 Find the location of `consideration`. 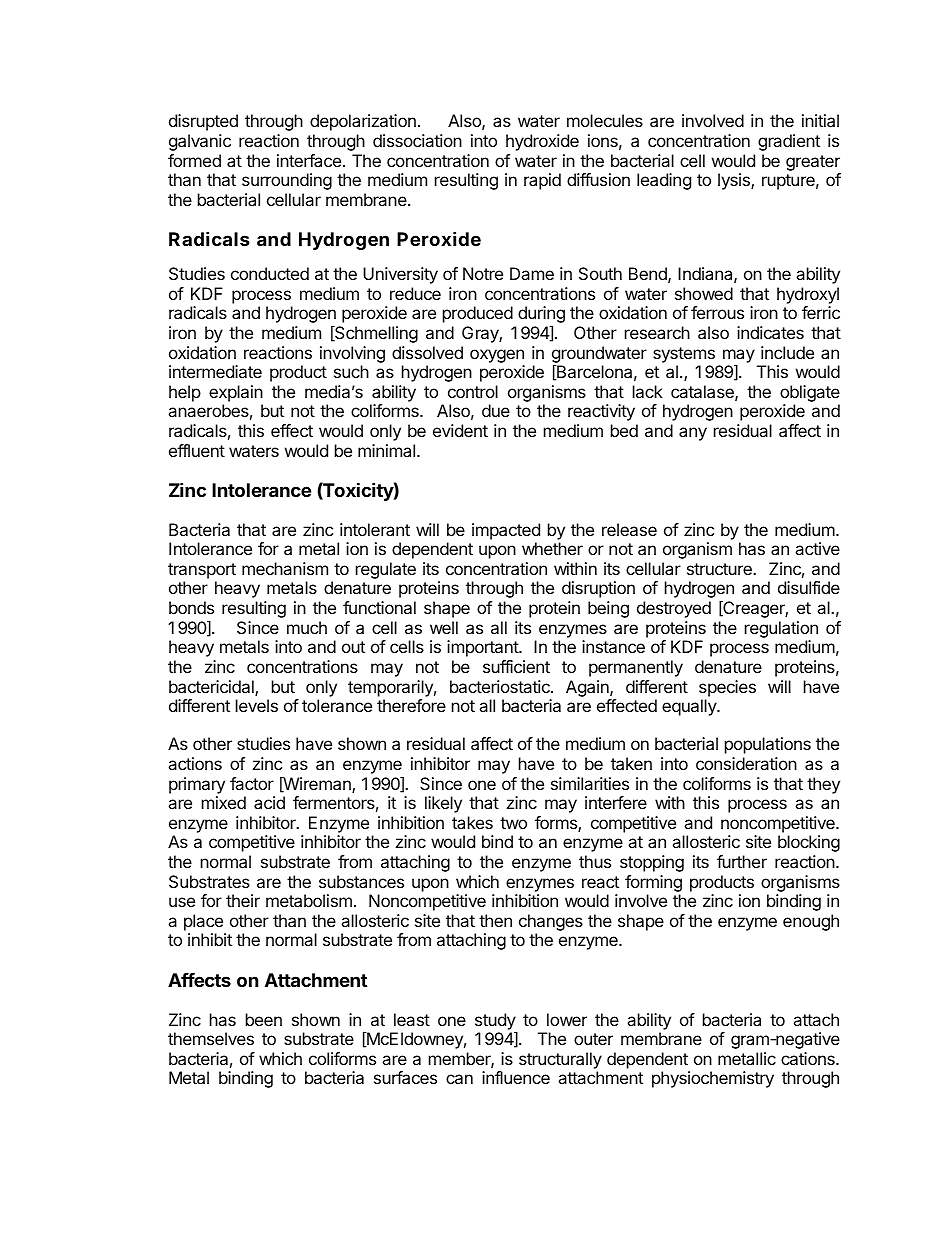

consideration is located at coordinates (746, 763).
